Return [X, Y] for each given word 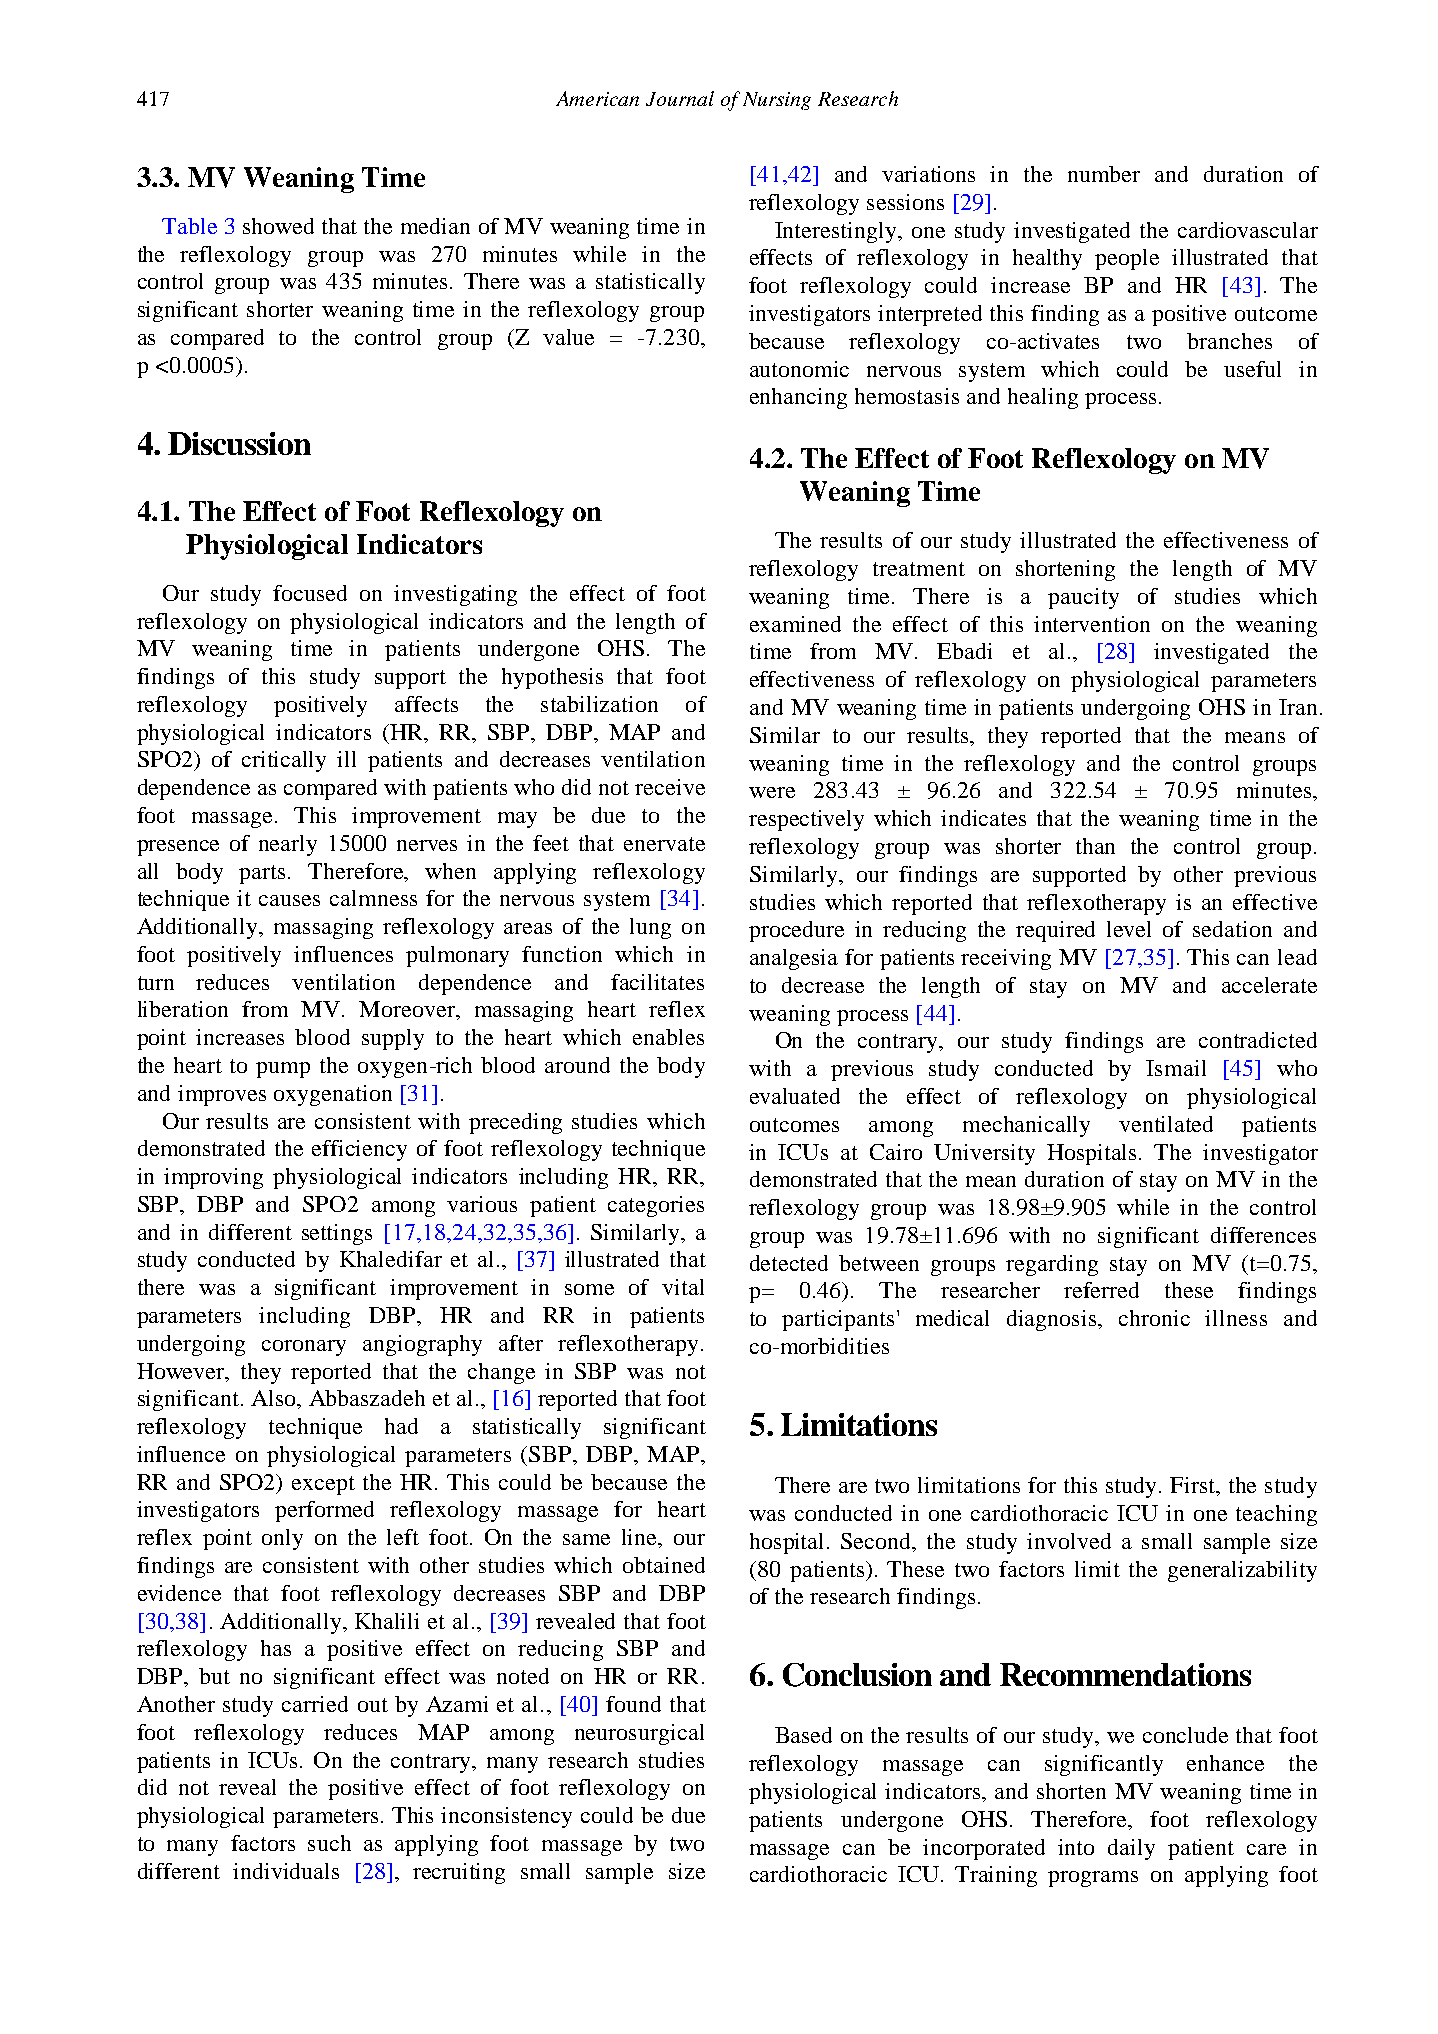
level [1129, 929]
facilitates [657, 982]
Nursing [777, 101]
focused [310, 593]
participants [838, 1320]
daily [1131, 1849]
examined [795, 624]
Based [803, 1735]
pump [283, 1070]
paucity [1083, 598]
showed [278, 226]
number [1104, 174]
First [1194, 1486]
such [329, 1843]
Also [274, 1398]
